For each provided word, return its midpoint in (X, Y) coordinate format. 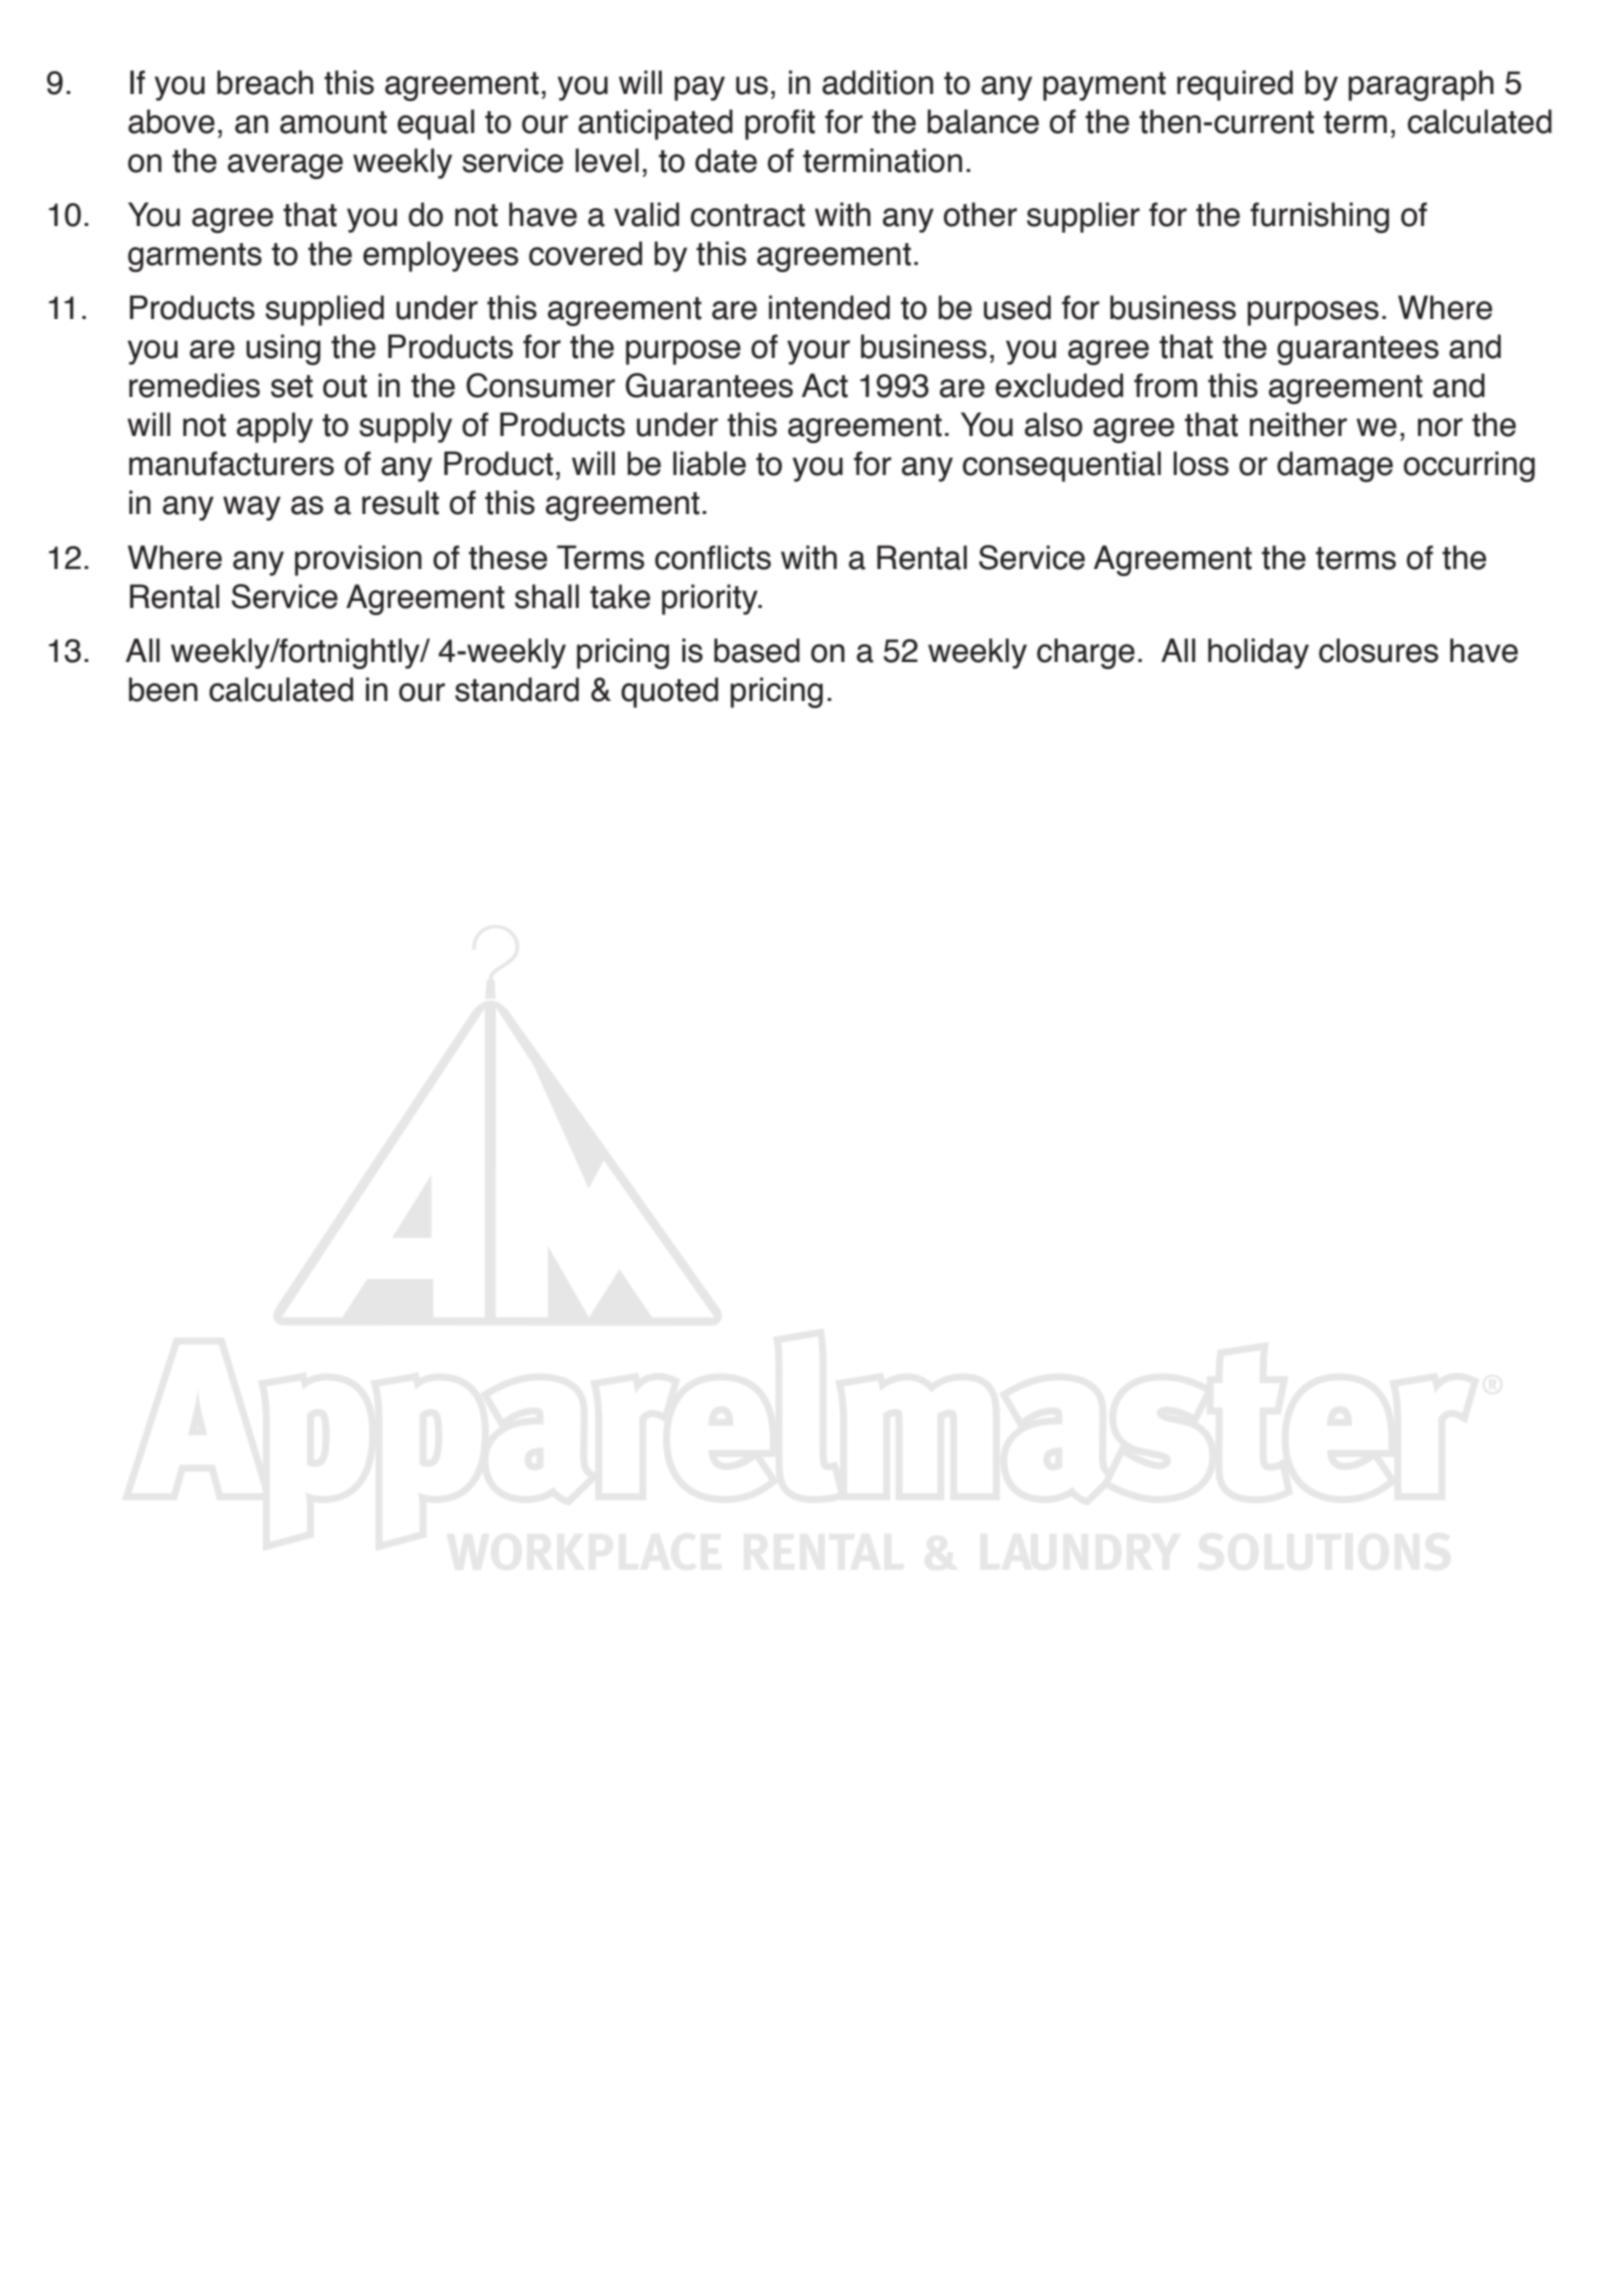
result (400, 502)
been (163, 689)
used (1017, 307)
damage (1335, 466)
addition (877, 82)
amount (333, 122)
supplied (324, 310)
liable (709, 463)
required (1235, 85)
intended (829, 307)
